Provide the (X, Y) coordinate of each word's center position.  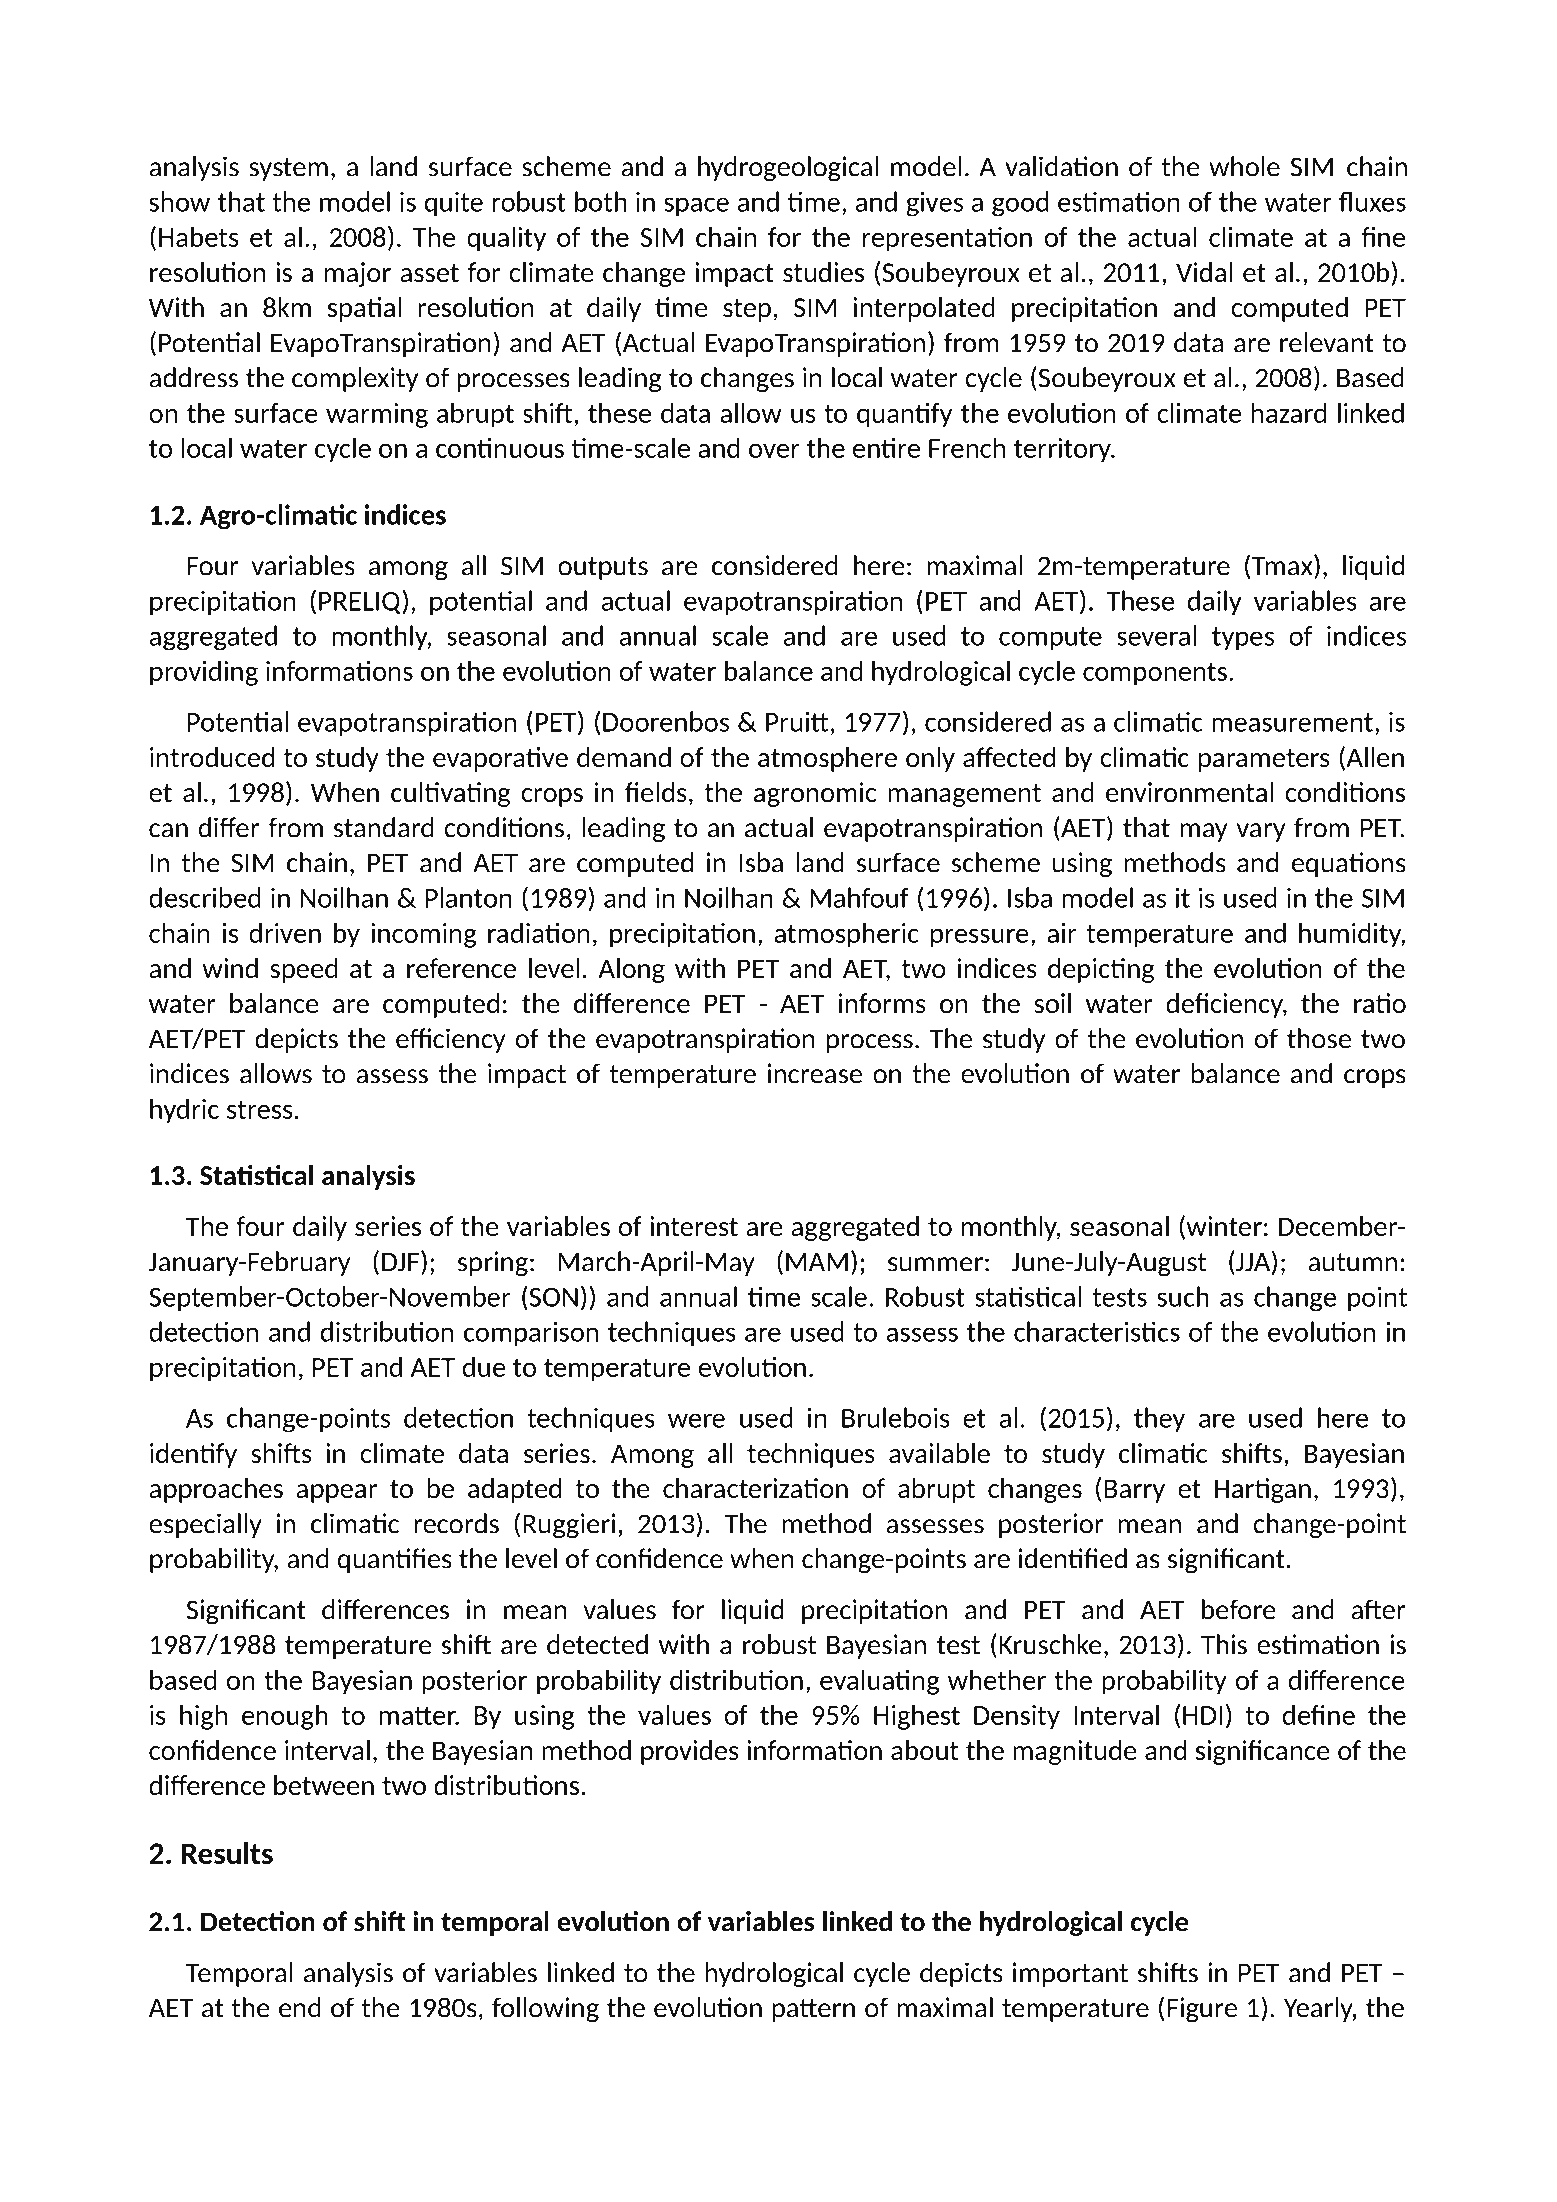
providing (204, 673)
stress (260, 1109)
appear (336, 1493)
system (288, 169)
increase (815, 1073)
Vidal (1204, 272)
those (1319, 1038)
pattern (813, 2010)
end (300, 2007)
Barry (1134, 1491)
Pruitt (797, 721)
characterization (755, 1488)
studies (823, 272)
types (1243, 638)
